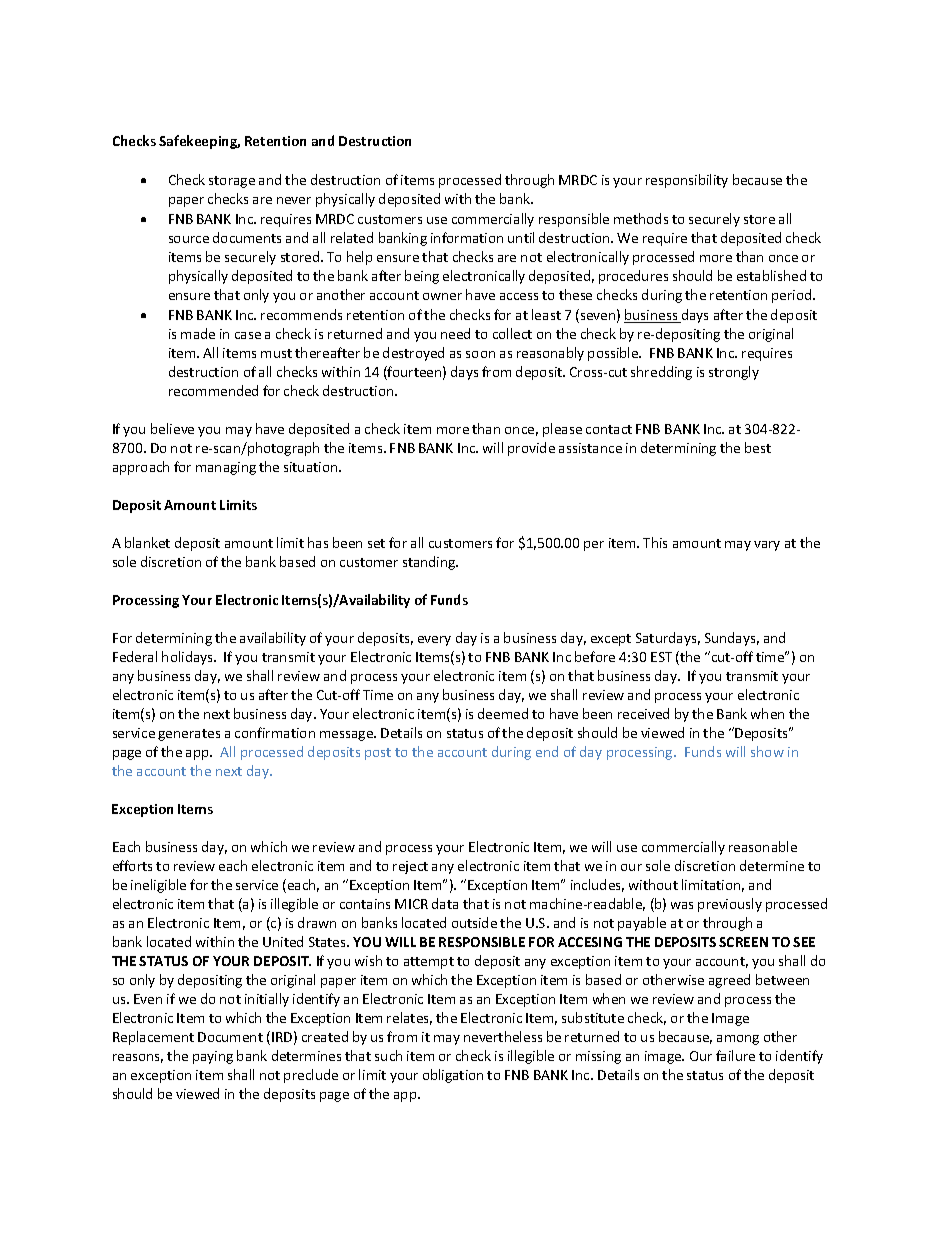 Image resolution: width=952 pixels, height=1233 pixels. I want to click on generates, so click(189, 735).
